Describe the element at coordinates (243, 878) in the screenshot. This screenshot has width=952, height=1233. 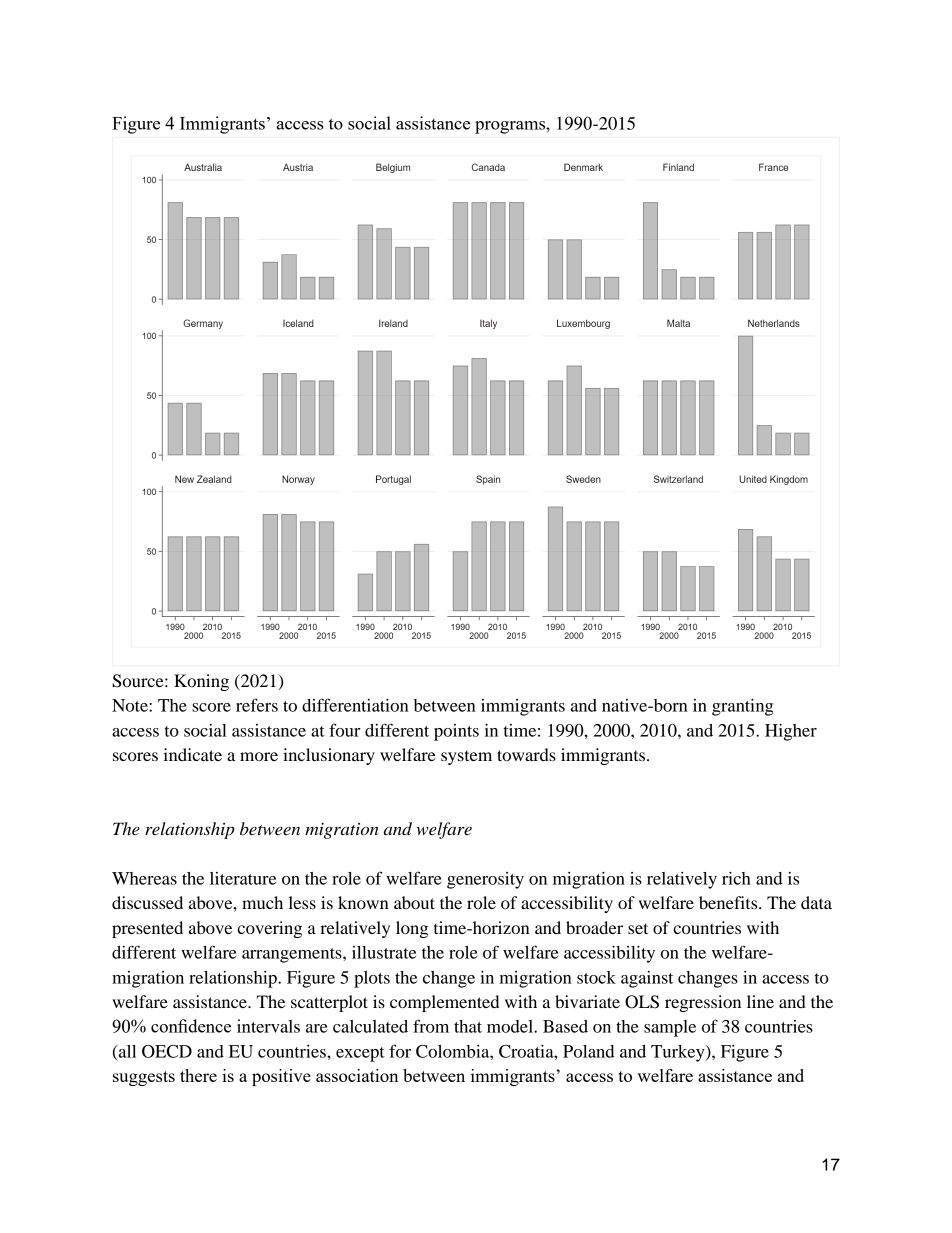
I see `literature` at that location.
